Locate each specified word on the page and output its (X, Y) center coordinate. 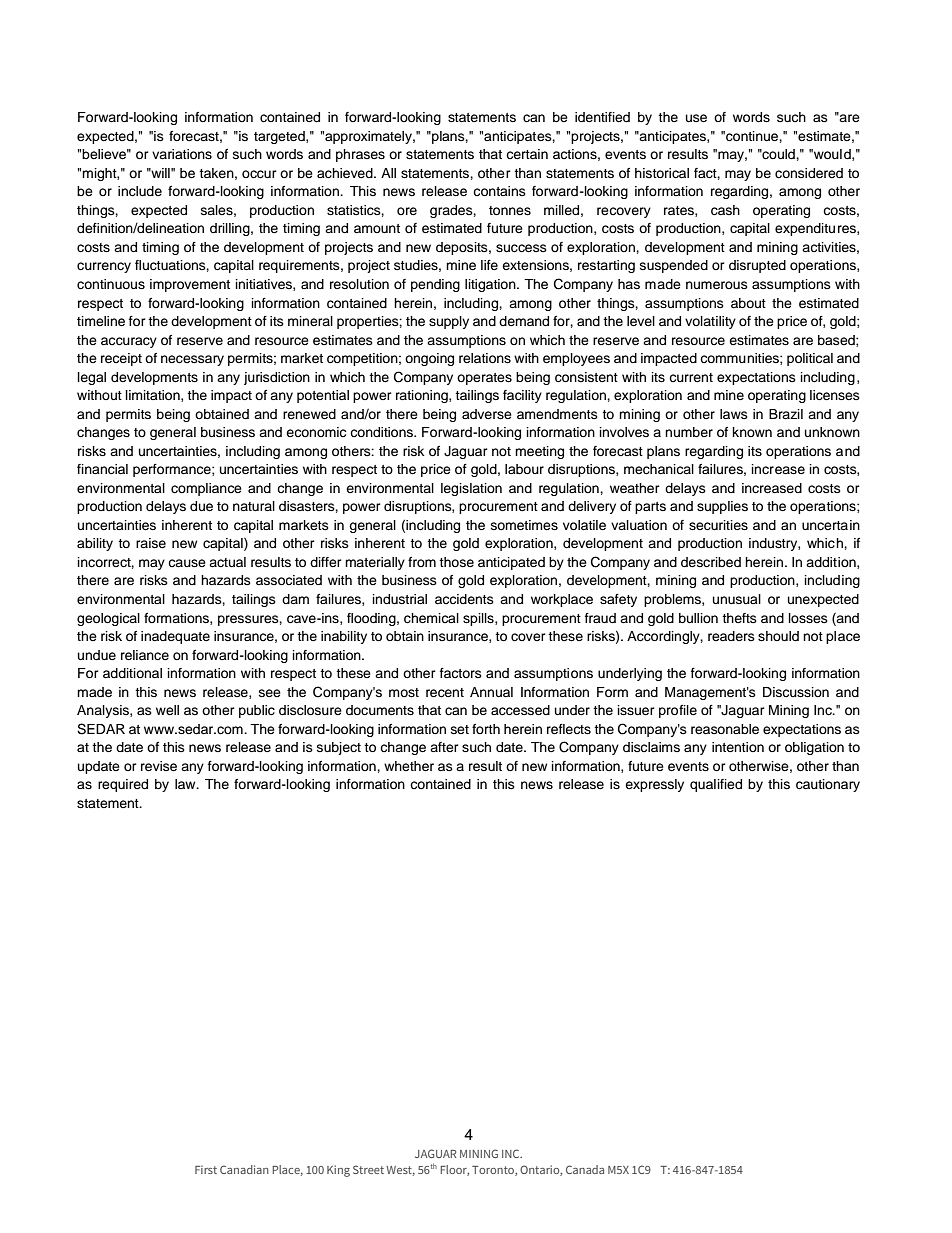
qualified (716, 785)
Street (368, 1169)
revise (159, 766)
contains (499, 191)
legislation (471, 489)
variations (182, 154)
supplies (722, 507)
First (206, 1169)
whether (409, 766)
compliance (206, 489)
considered (809, 173)
